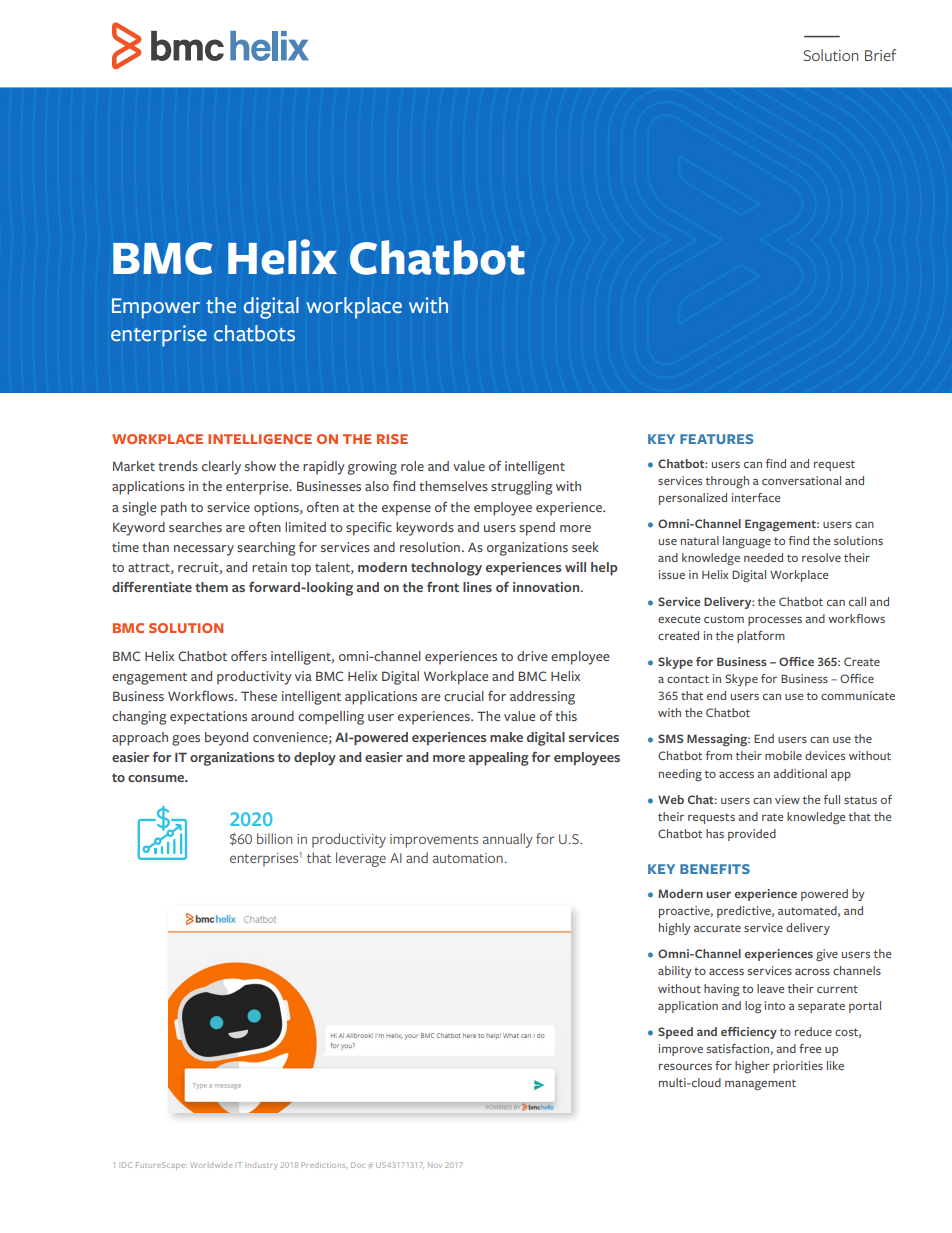 This page has height=1233, width=952. Describe the element at coordinates (760, 1085) in the page. I see `management` at that location.
